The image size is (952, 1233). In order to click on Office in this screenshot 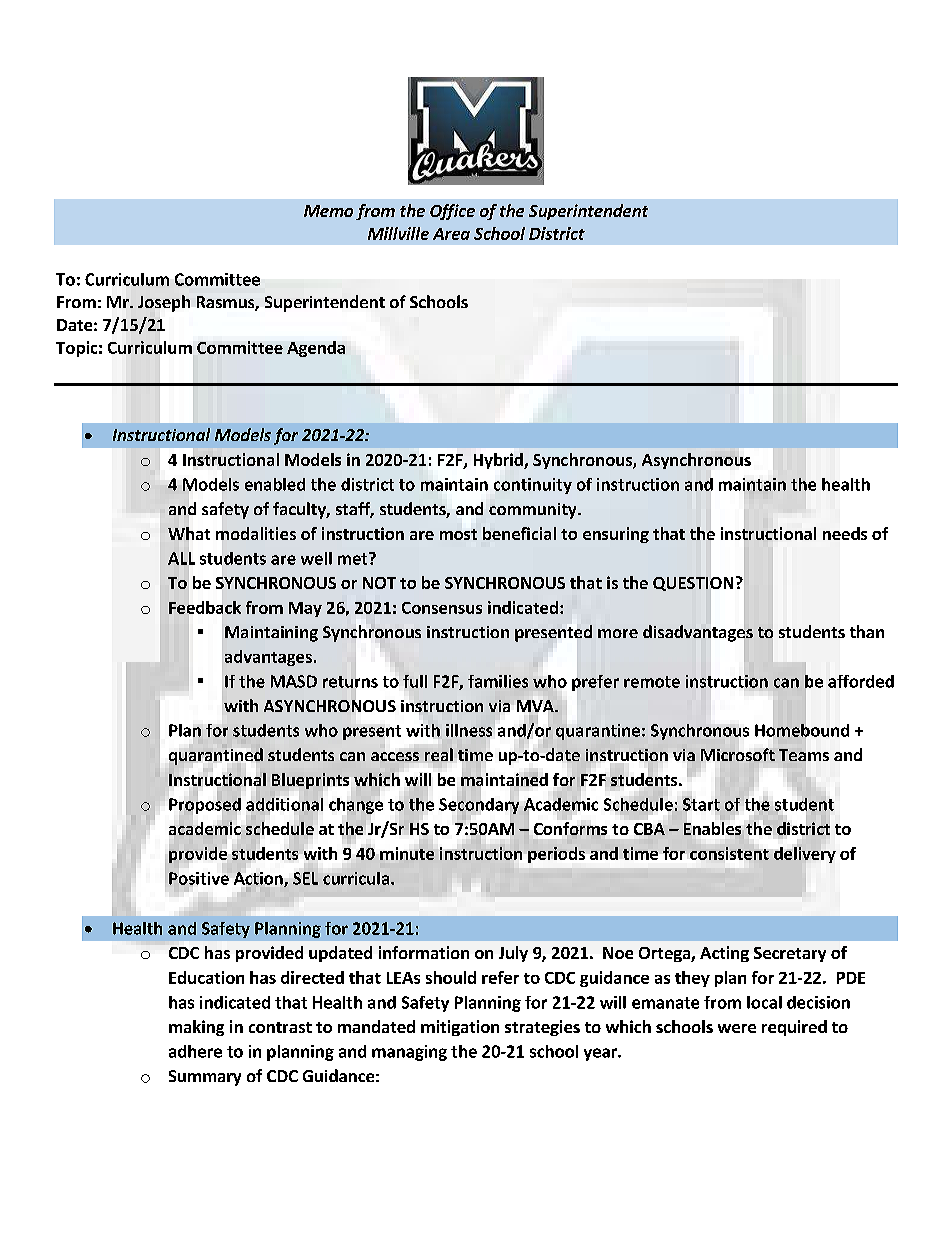, I will do `click(452, 212)`.
